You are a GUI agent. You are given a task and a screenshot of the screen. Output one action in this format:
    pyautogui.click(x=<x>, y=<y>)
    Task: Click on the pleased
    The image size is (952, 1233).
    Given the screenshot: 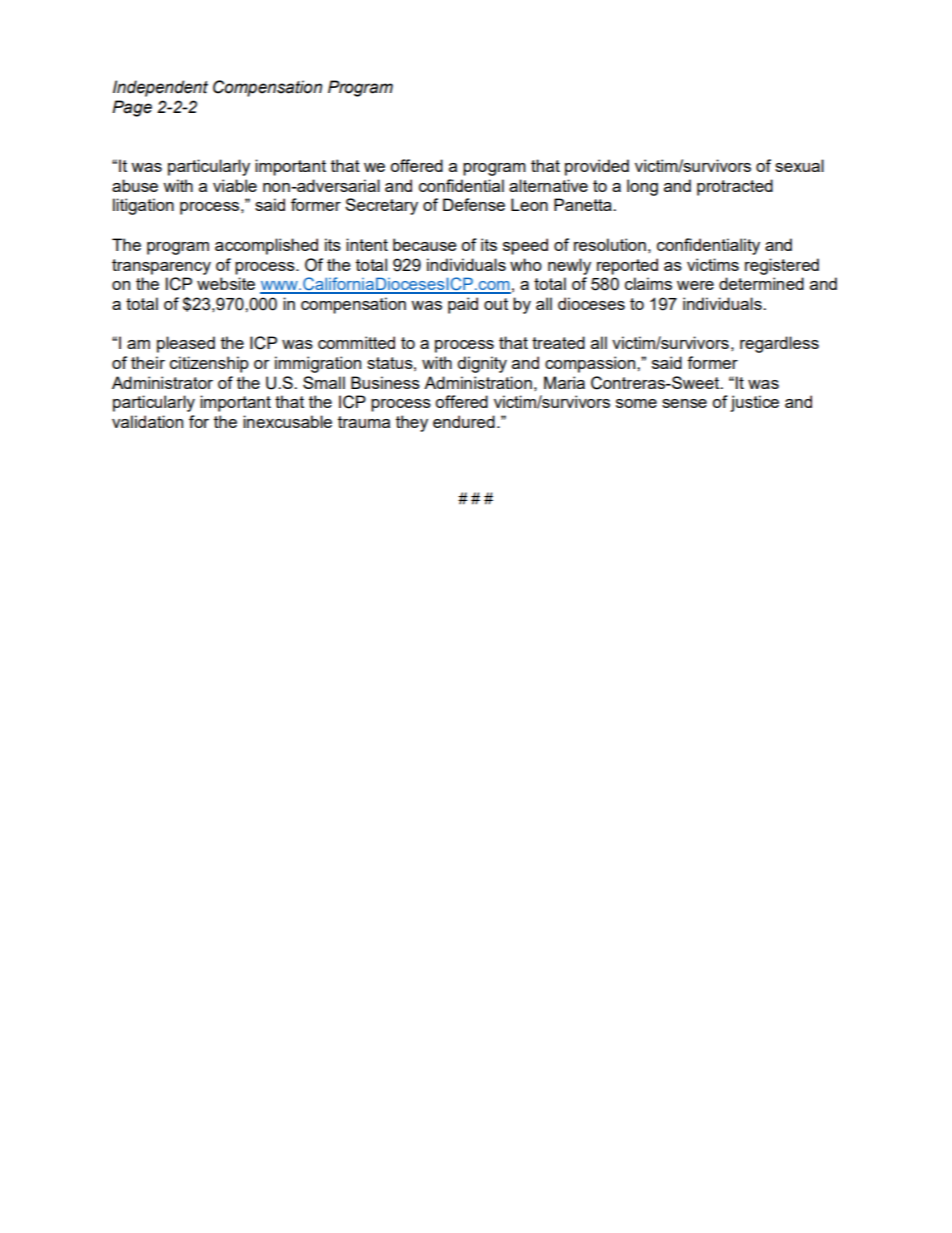 What is the action you would take?
    pyautogui.click(x=186, y=344)
